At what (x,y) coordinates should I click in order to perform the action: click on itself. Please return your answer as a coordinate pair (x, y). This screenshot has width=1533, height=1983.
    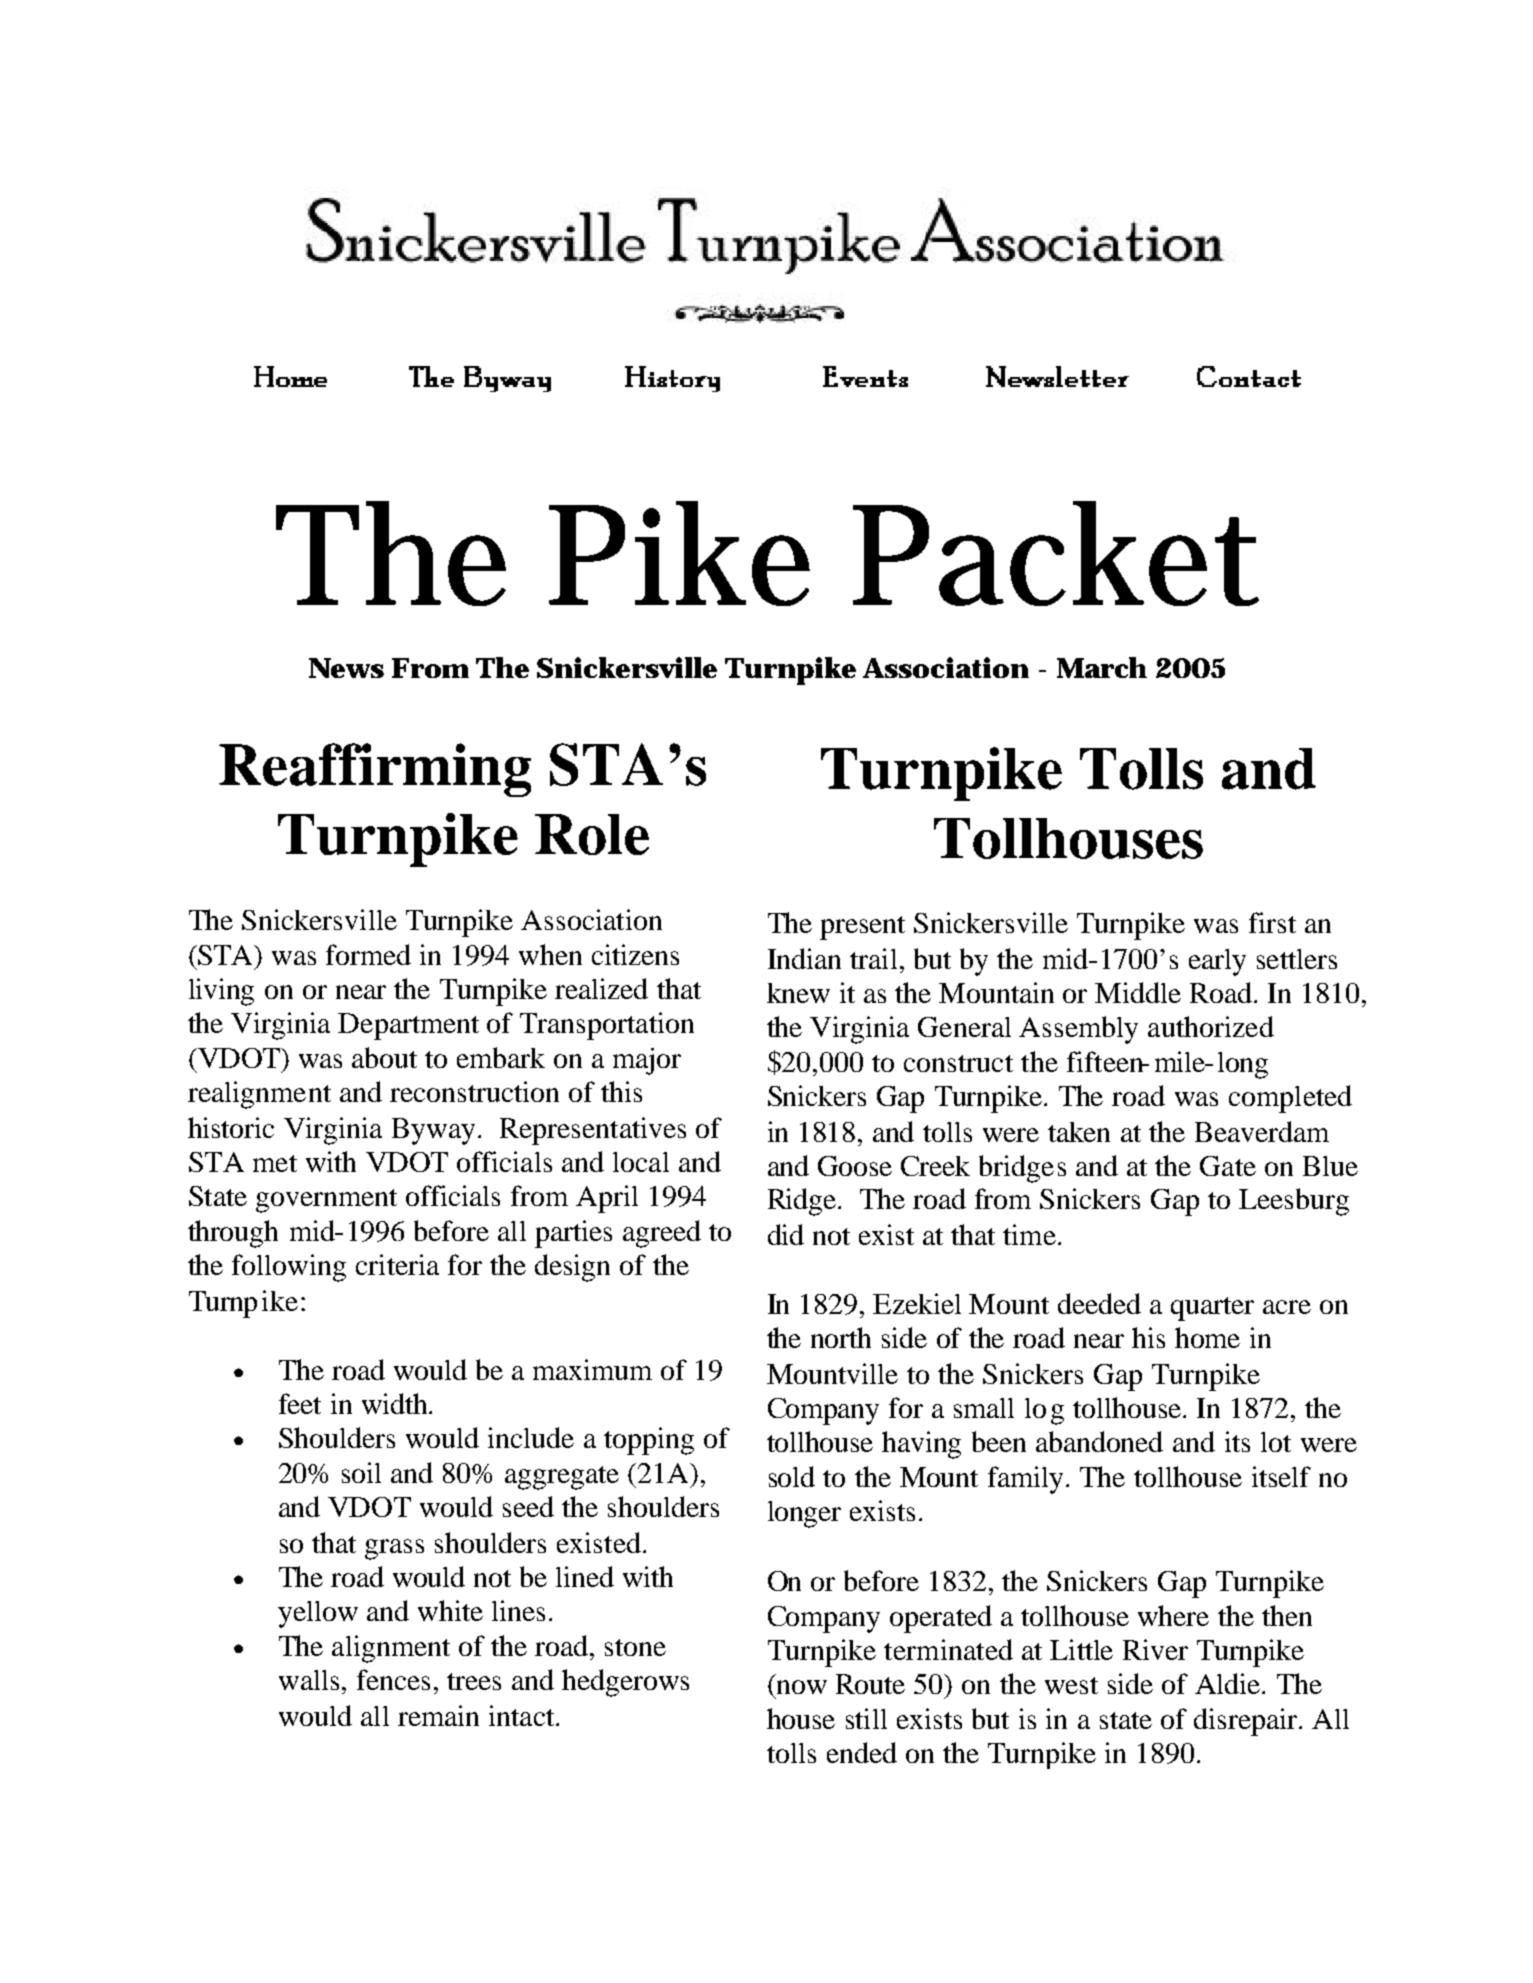
    Looking at the image, I should click on (1281, 1476).
